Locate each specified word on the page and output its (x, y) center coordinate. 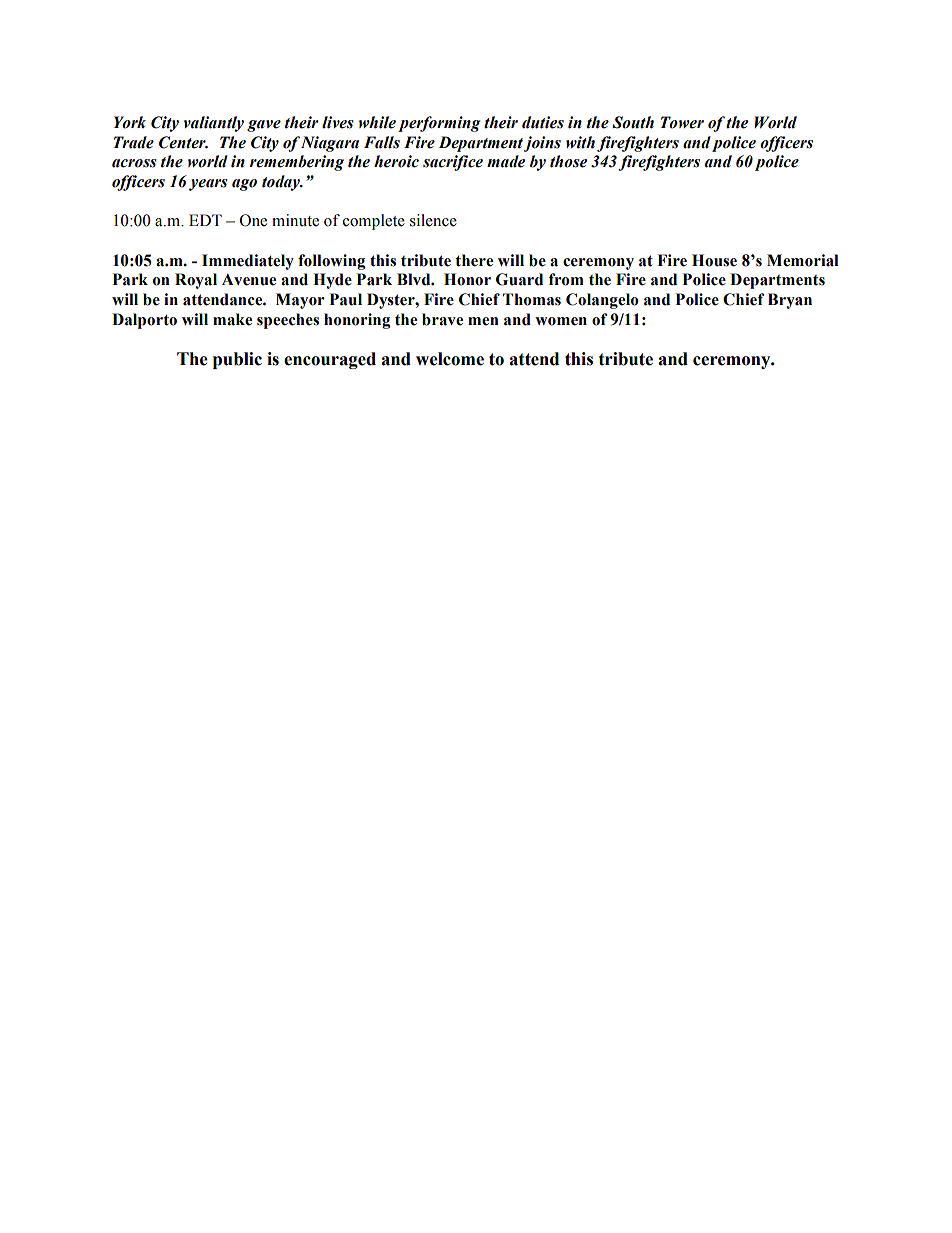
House (714, 260)
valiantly (214, 124)
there (474, 260)
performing (439, 124)
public (237, 360)
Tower (682, 122)
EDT (205, 220)
